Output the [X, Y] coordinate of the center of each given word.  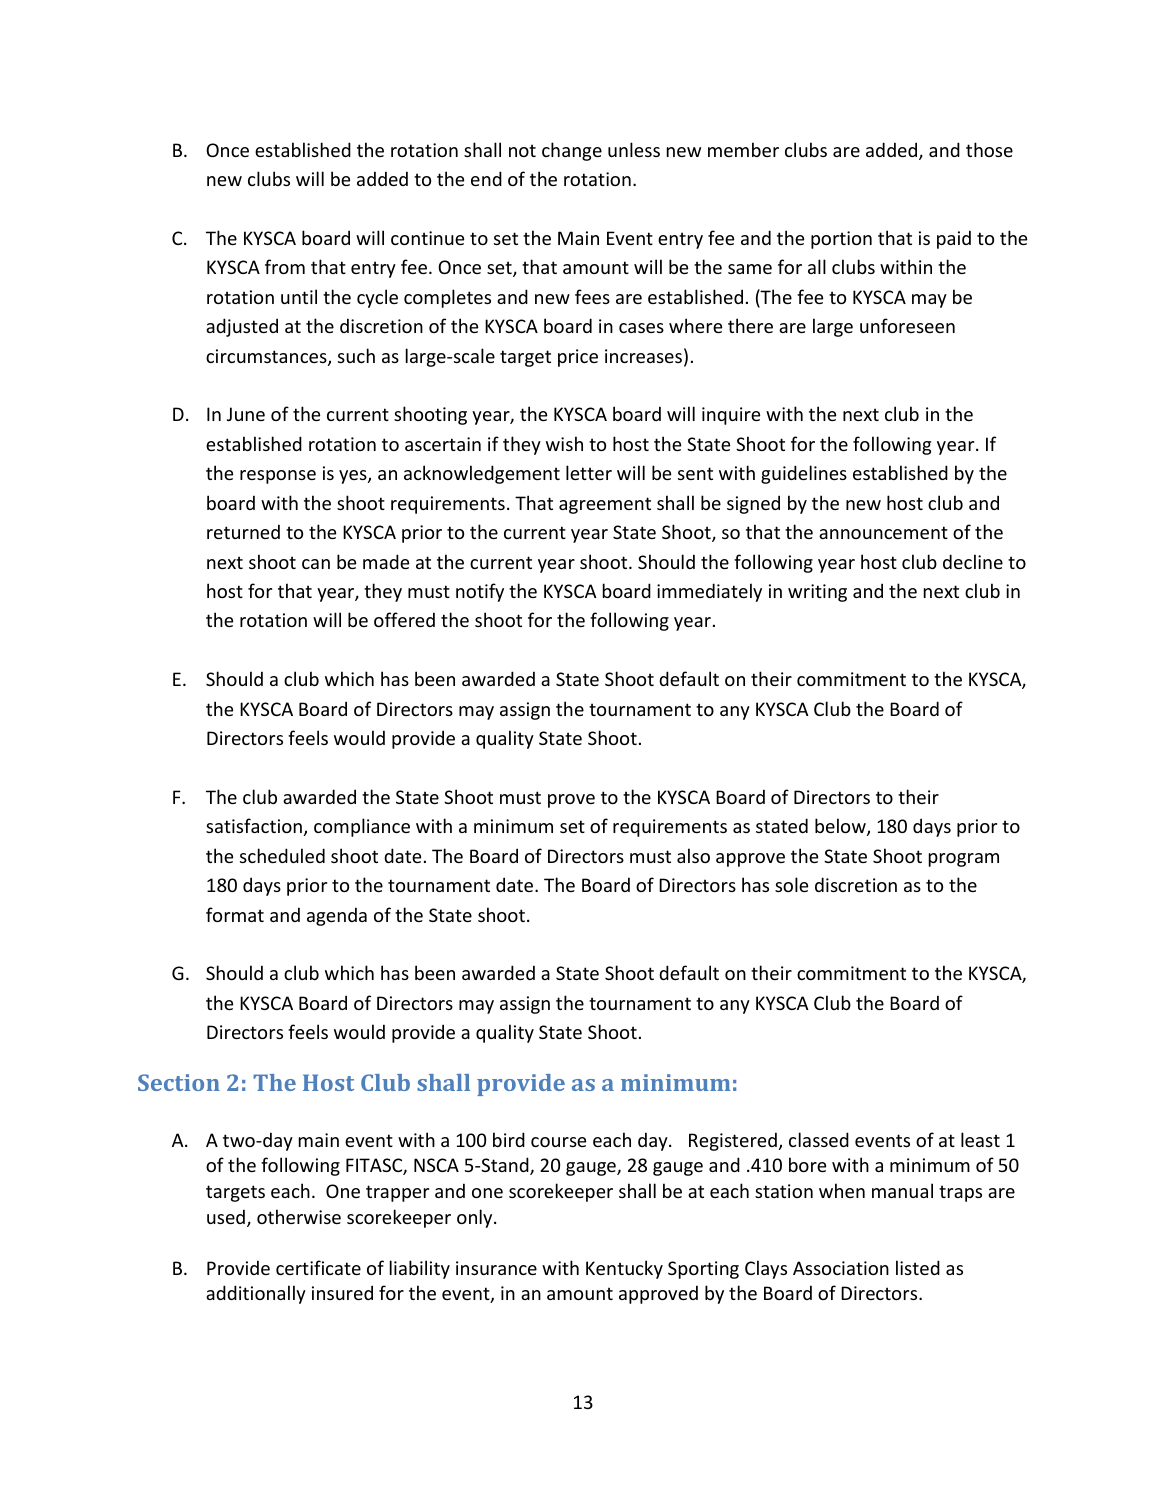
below [841, 827]
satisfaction [254, 825]
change [572, 151]
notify [480, 592]
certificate [318, 1267]
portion [841, 240]
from [285, 266]
